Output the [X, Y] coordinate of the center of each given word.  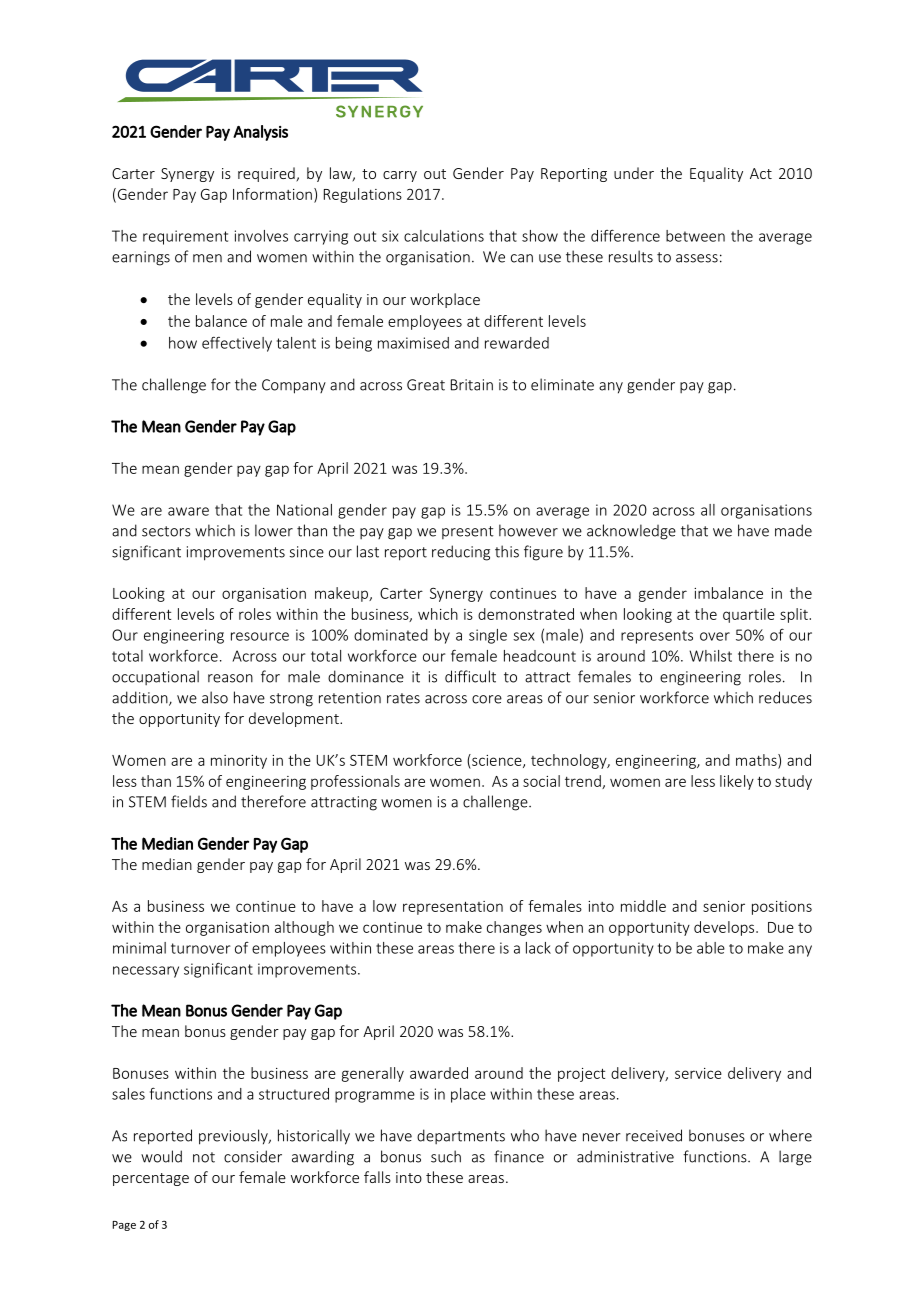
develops [725, 928]
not [204, 1157]
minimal [139, 948]
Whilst [710, 656]
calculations [444, 236]
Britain [472, 385]
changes [514, 928]
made [793, 530]
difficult [470, 676]
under [634, 173]
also [215, 697]
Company [294, 386]
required [267, 174]
